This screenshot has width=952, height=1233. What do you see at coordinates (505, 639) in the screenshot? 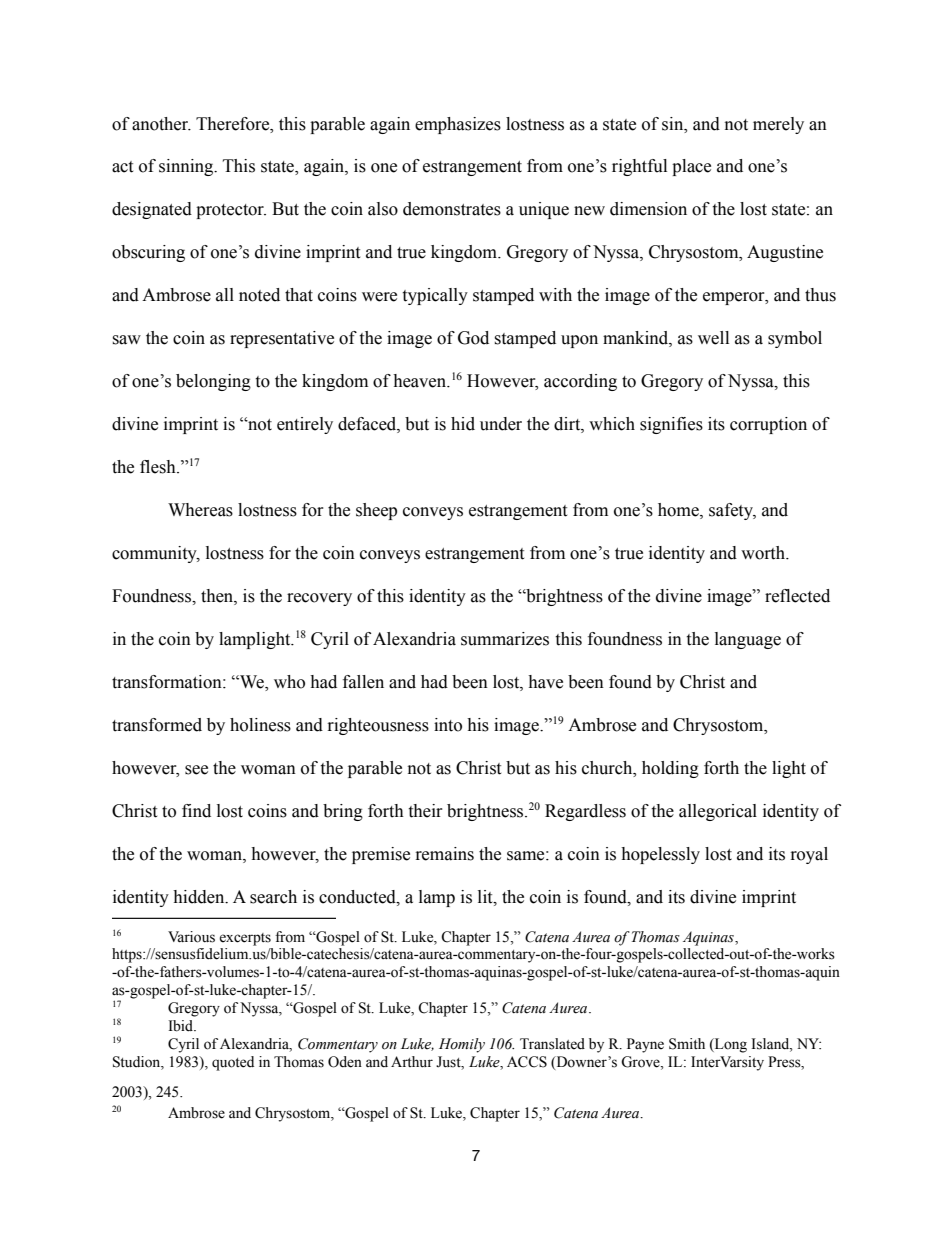
I see `summarizes` at bounding box center [505, 639].
